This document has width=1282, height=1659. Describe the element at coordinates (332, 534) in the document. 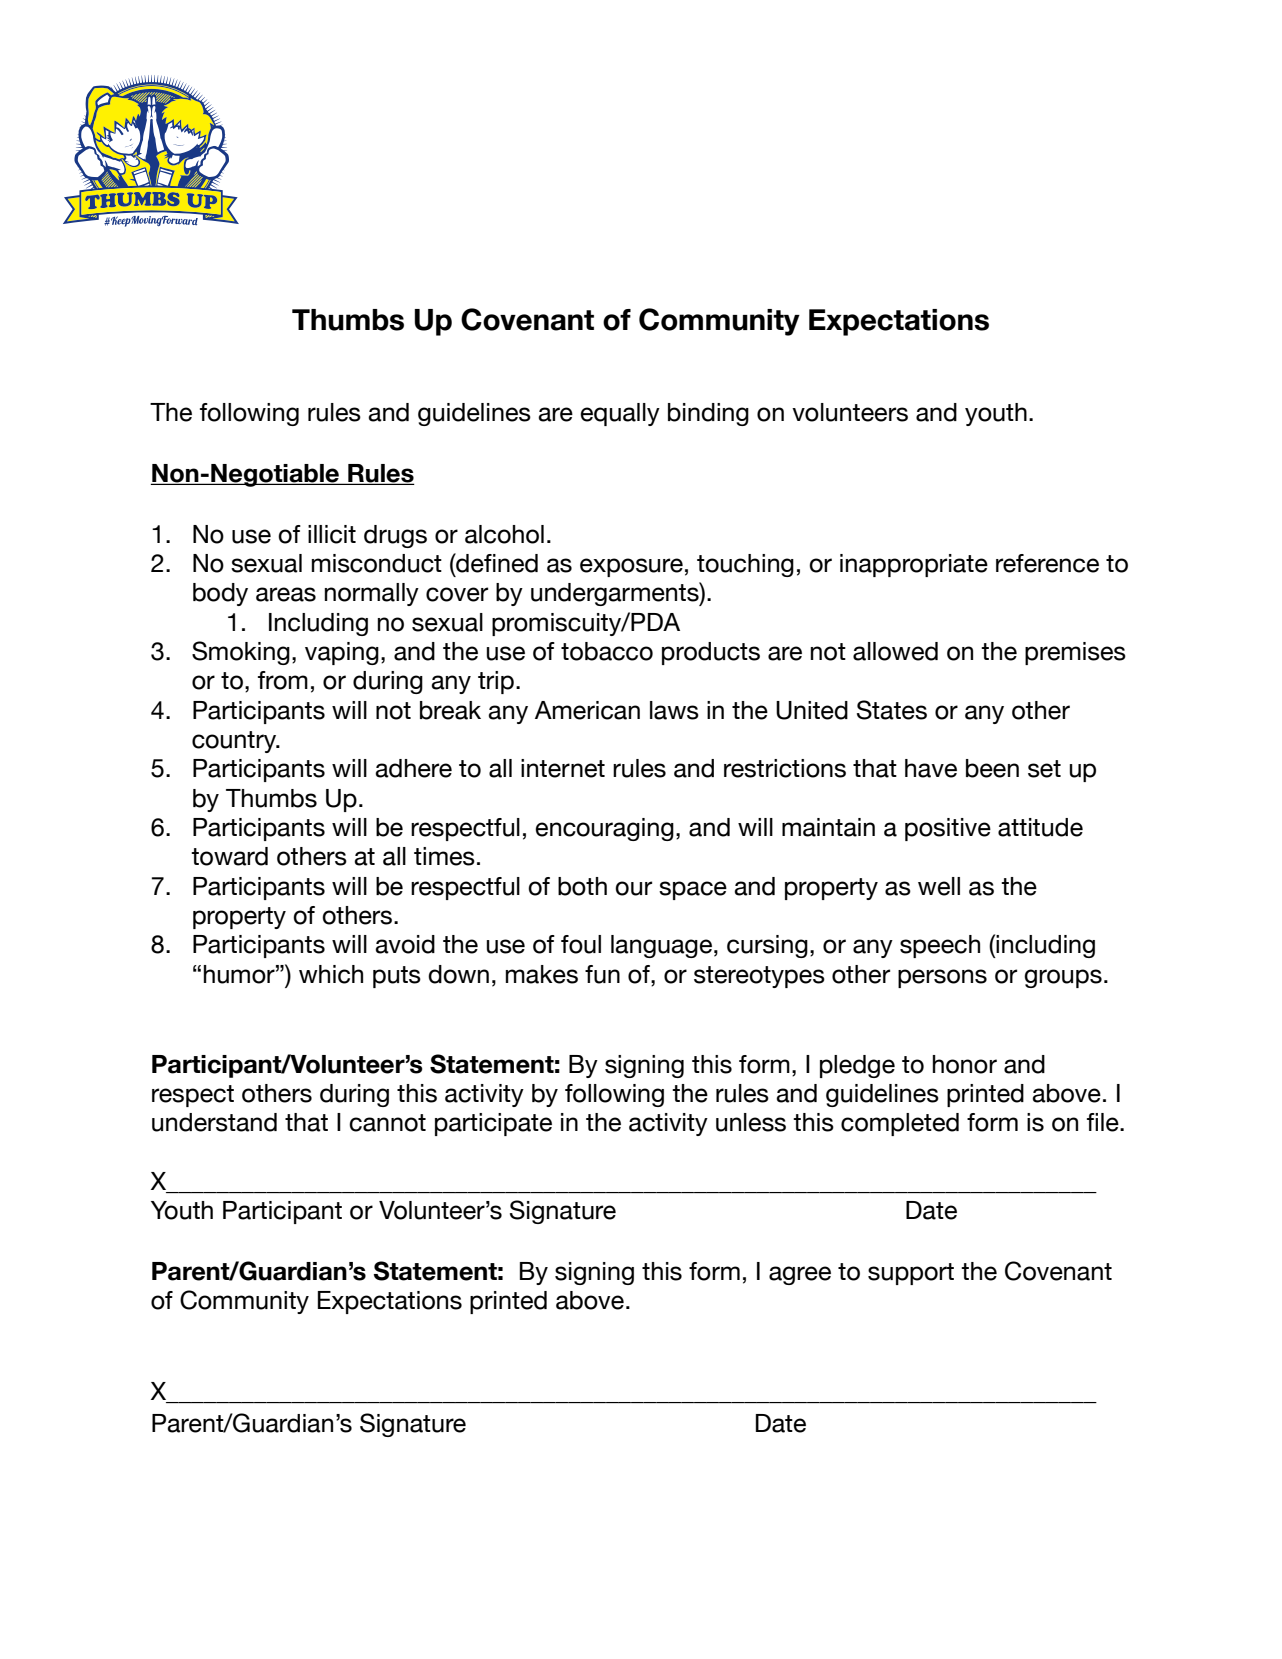

I see `illicit` at that location.
